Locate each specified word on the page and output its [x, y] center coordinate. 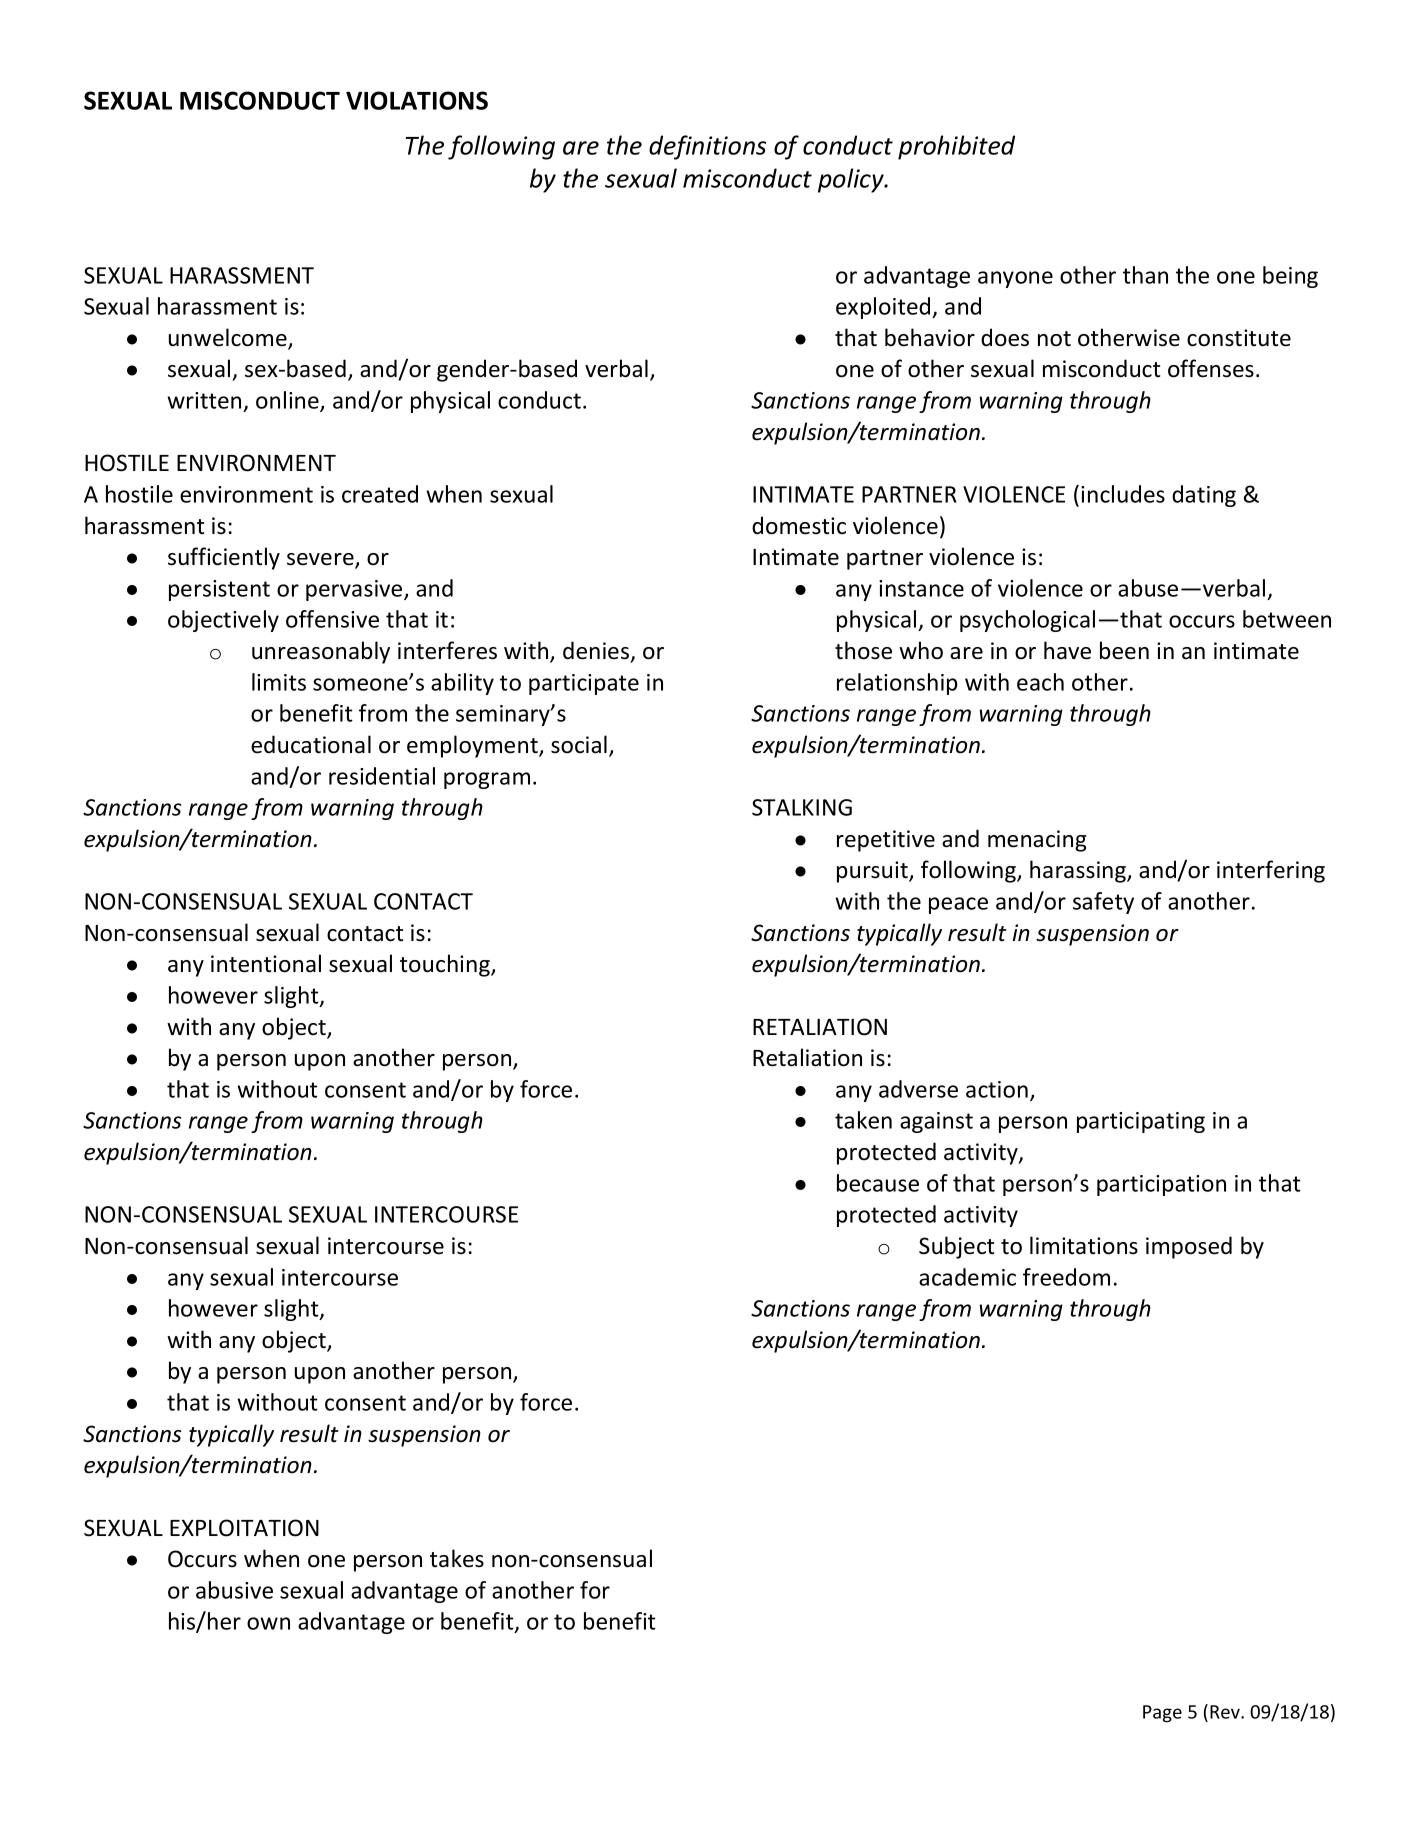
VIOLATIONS [417, 100]
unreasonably [321, 652]
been [1124, 650]
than [1145, 275]
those [863, 650]
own [268, 1623]
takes [457, 1558]
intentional [266, 963]
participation [1161, 1185]
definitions [707, 147]
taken [863, 1120]
